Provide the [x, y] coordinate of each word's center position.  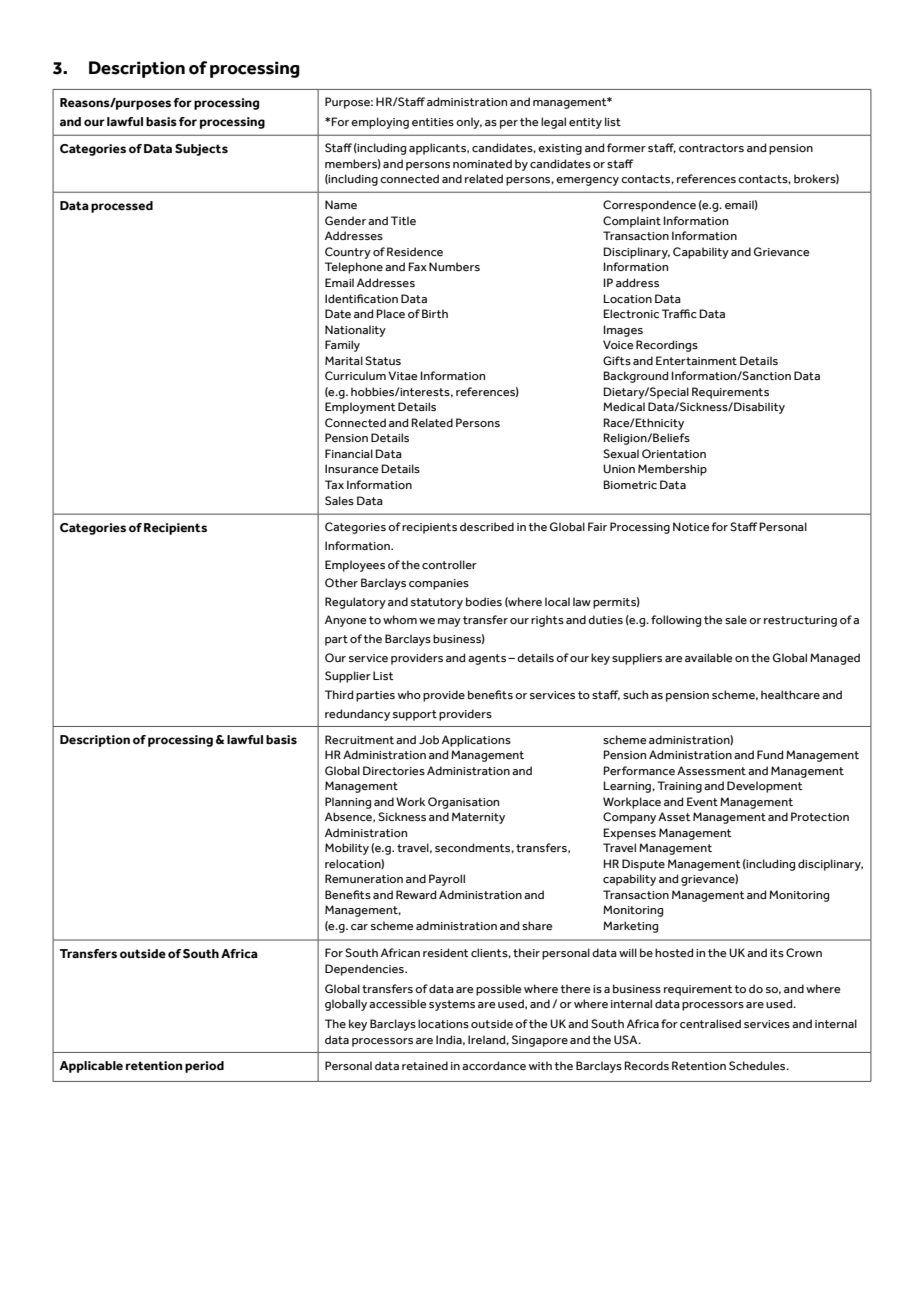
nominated [482, 163]
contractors [711, 148]
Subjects [201, 150]
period [204, 1067]
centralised [710, 1023]
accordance [494, 1065]
